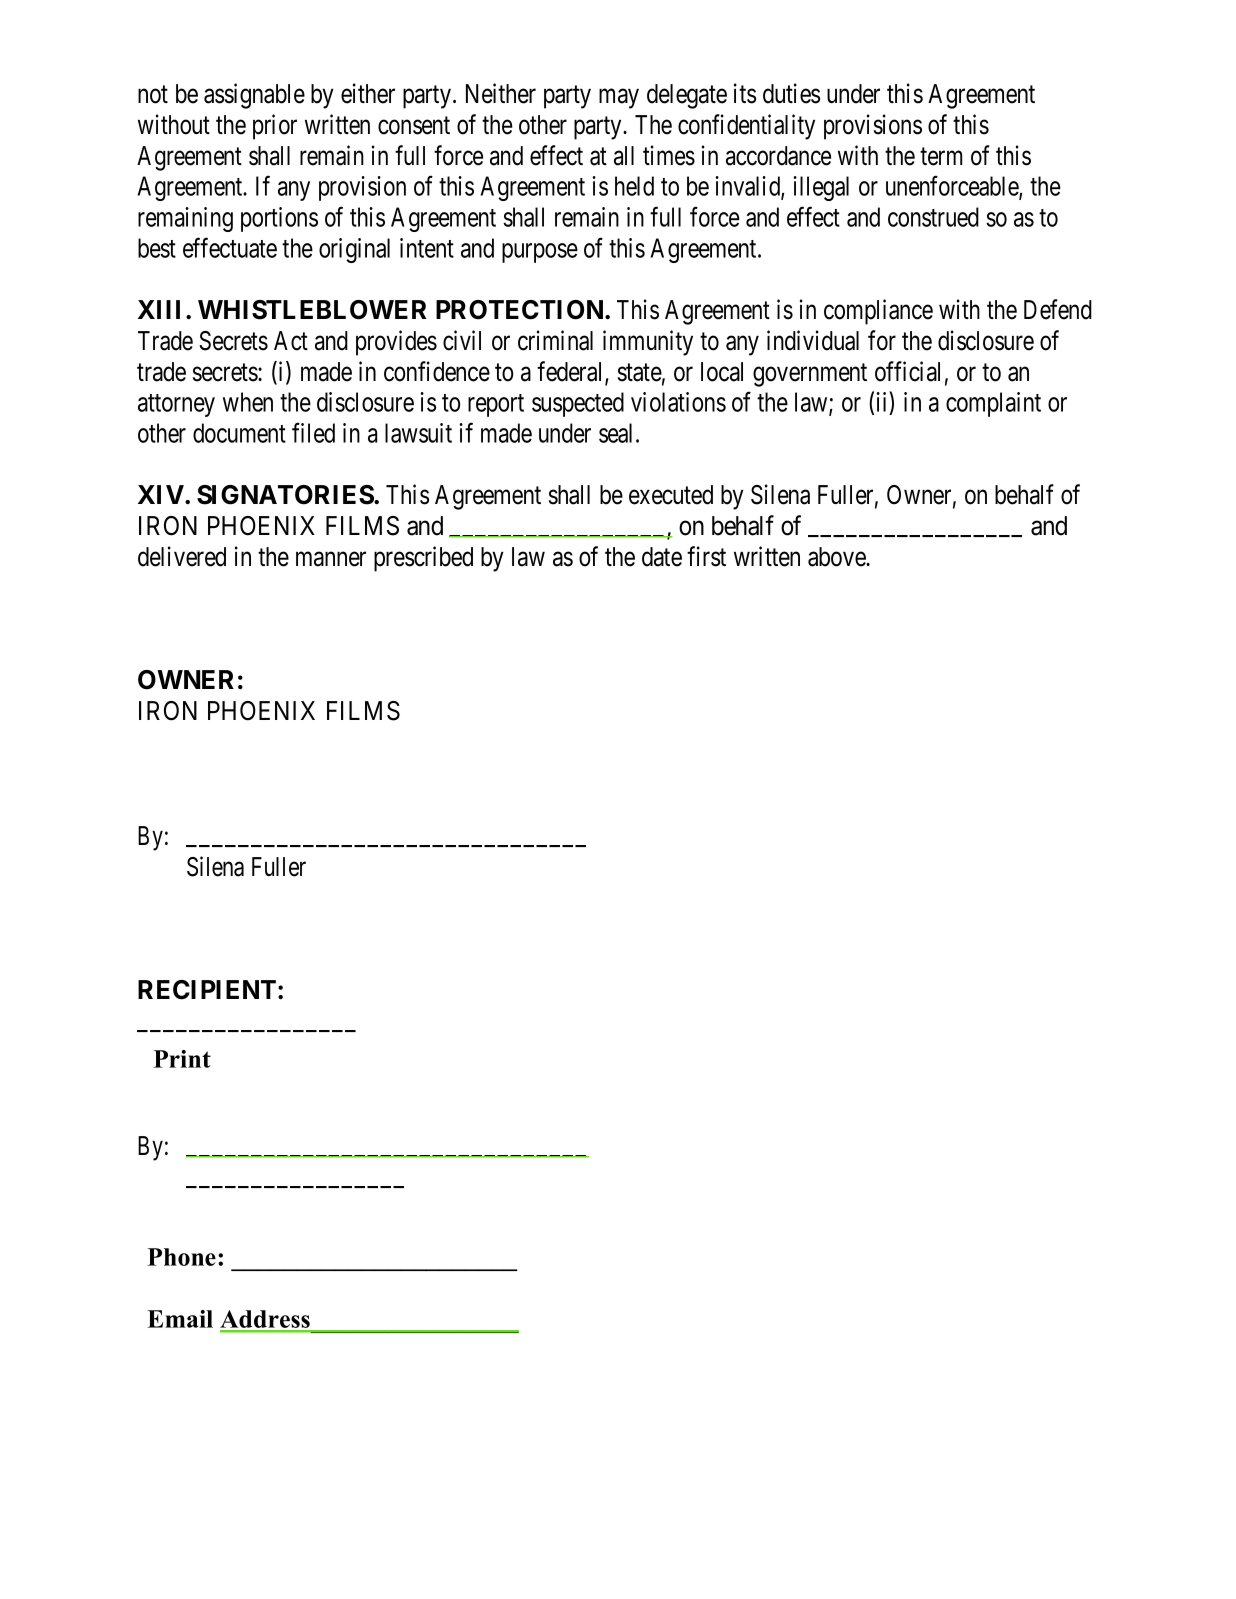 The width and height of the screenshot is (1236, 1599). I want to click on manner, so click(331, 559).
